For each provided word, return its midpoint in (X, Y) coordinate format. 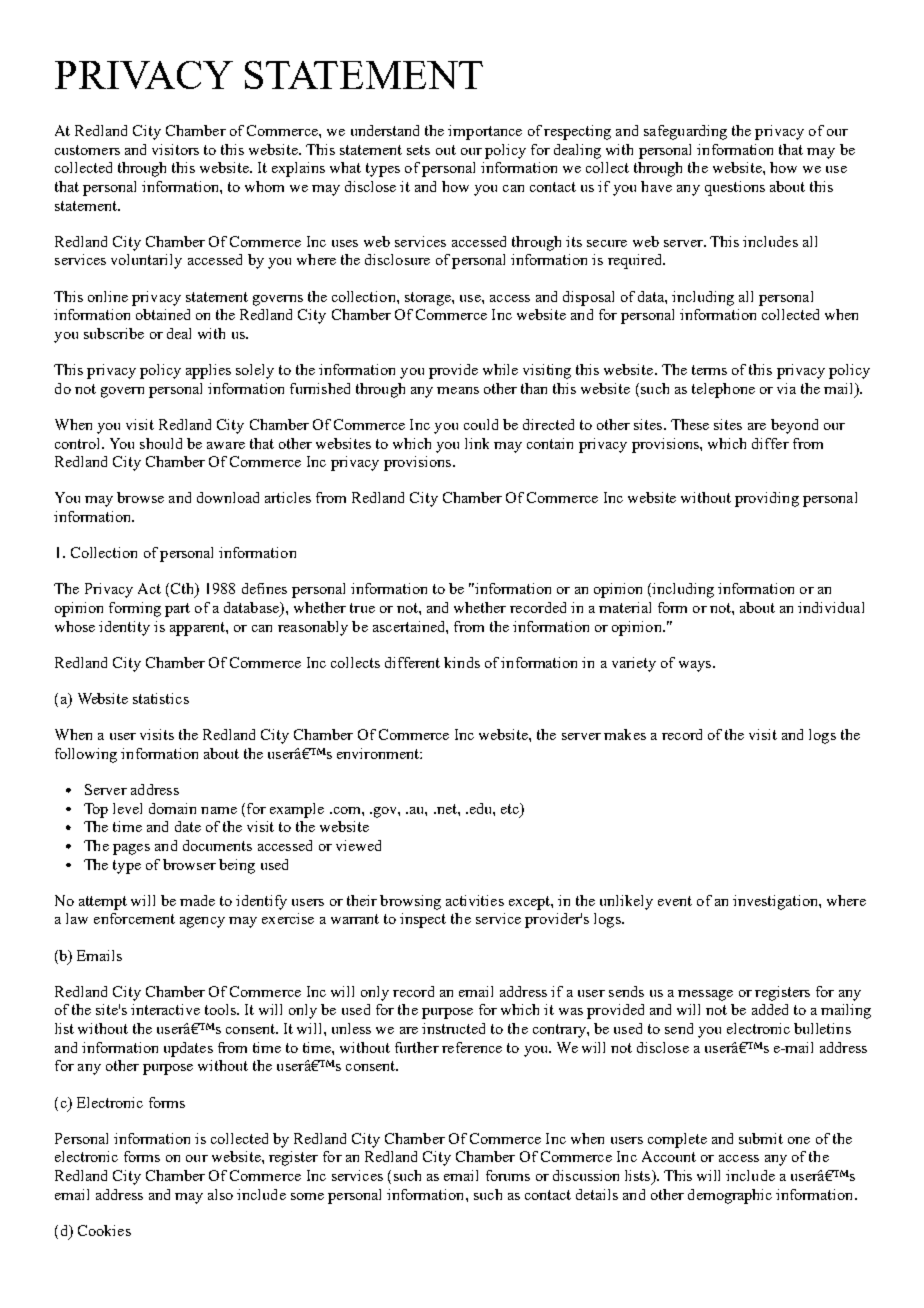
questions (735, 188)
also (220, 1194)
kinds (462, 662)
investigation (776, 902)
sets (418, 150)
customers (87, 150)
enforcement (134, 918)
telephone (723, 390)
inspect (423, 920)
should (161, 443)
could (481, 424)
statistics (161, 698)
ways (695, 666)
